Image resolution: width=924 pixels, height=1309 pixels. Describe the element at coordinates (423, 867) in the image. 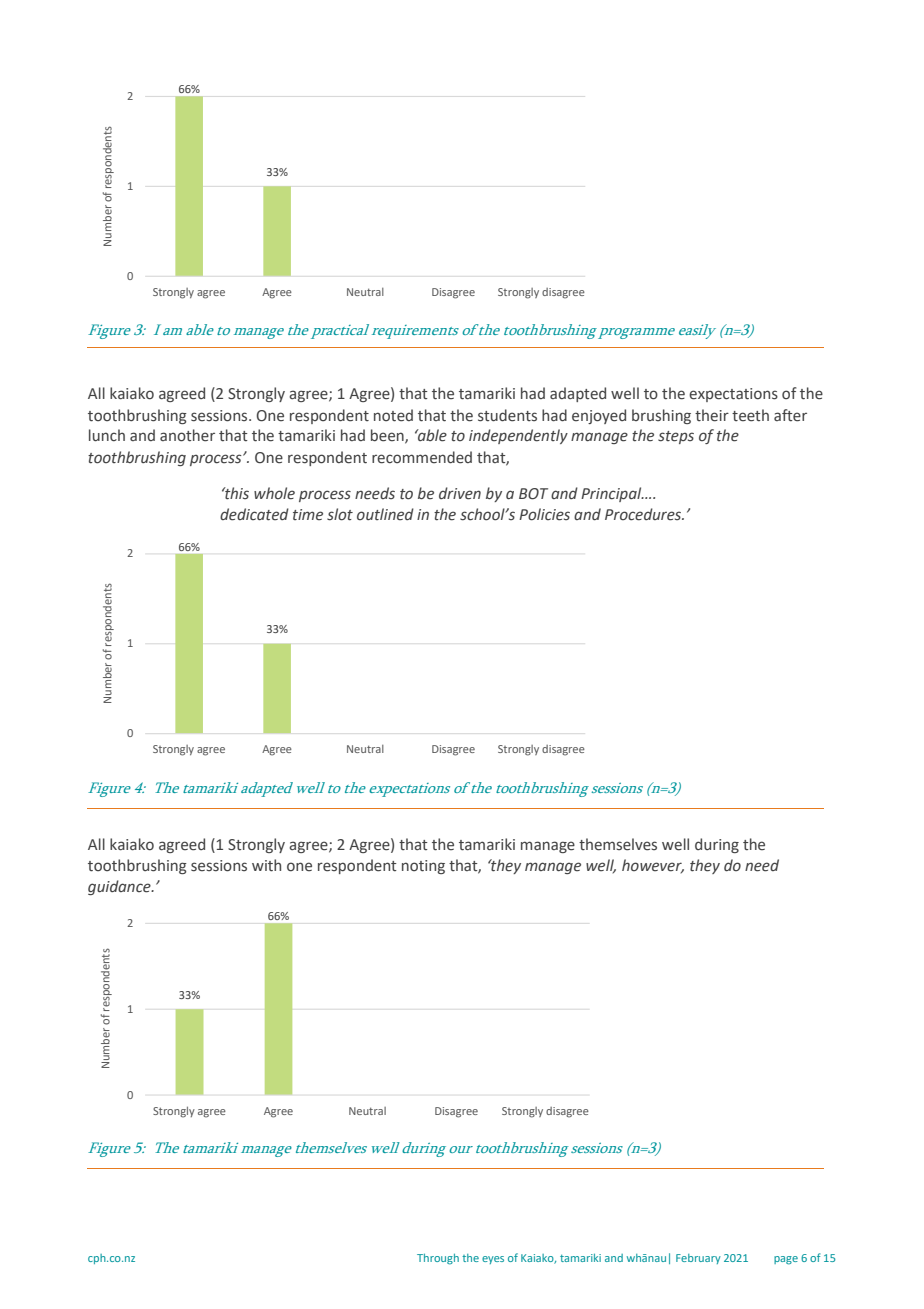

I see `noting` at that location.
